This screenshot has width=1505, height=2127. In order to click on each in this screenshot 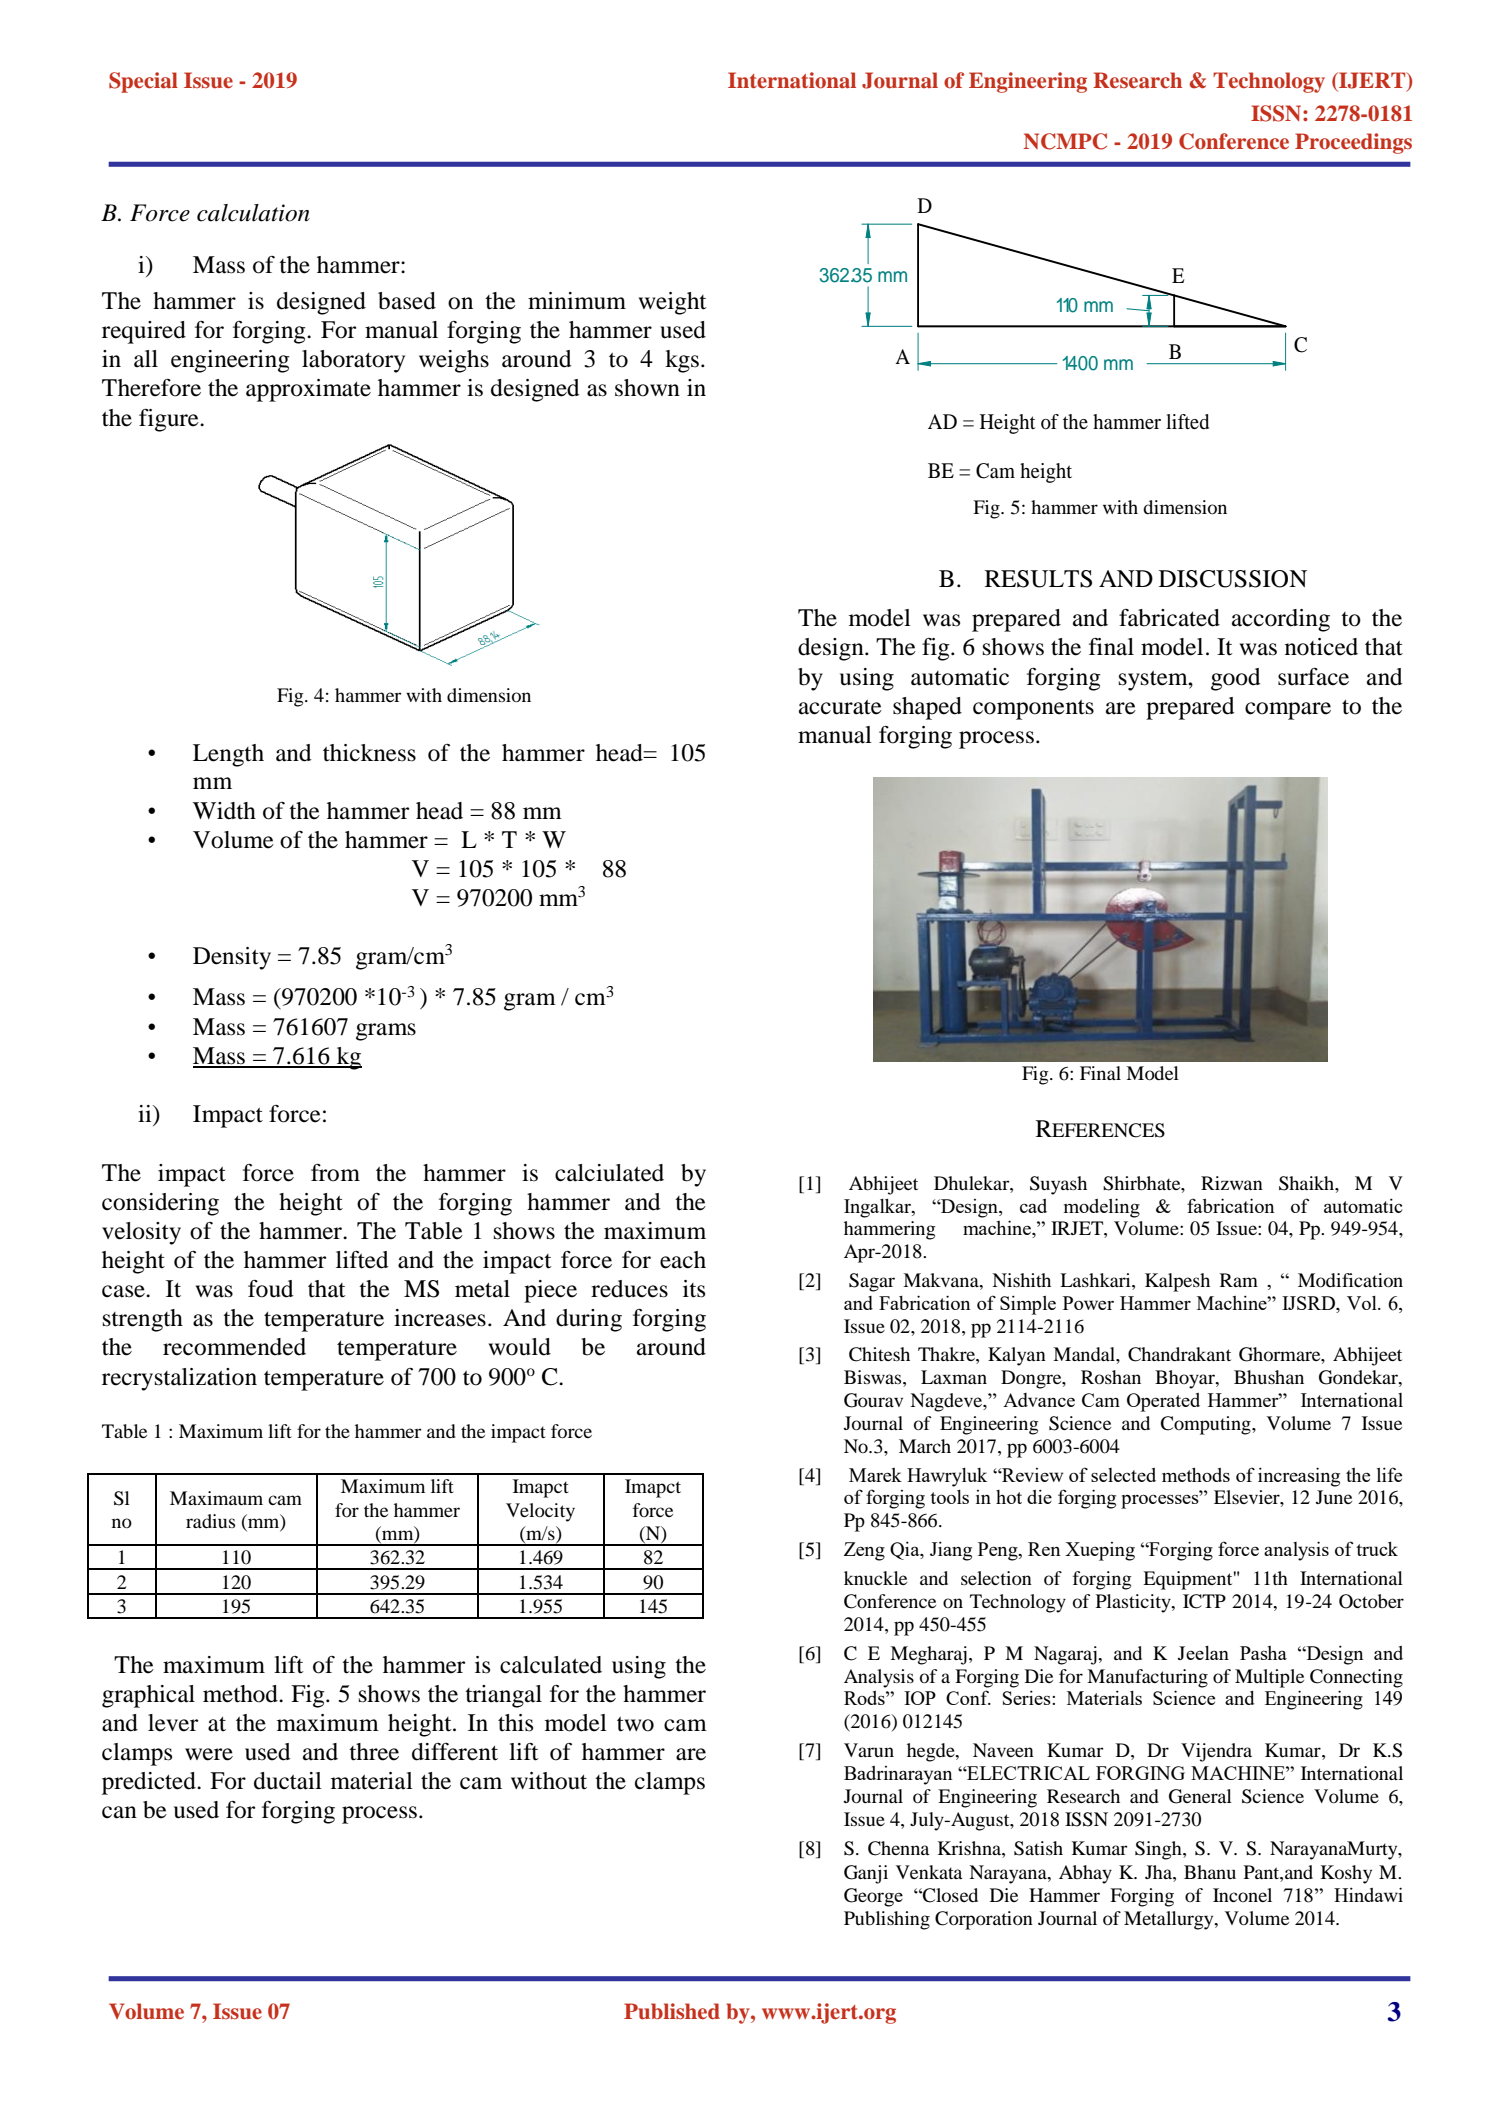, I will do `click(683, 1260)`.
